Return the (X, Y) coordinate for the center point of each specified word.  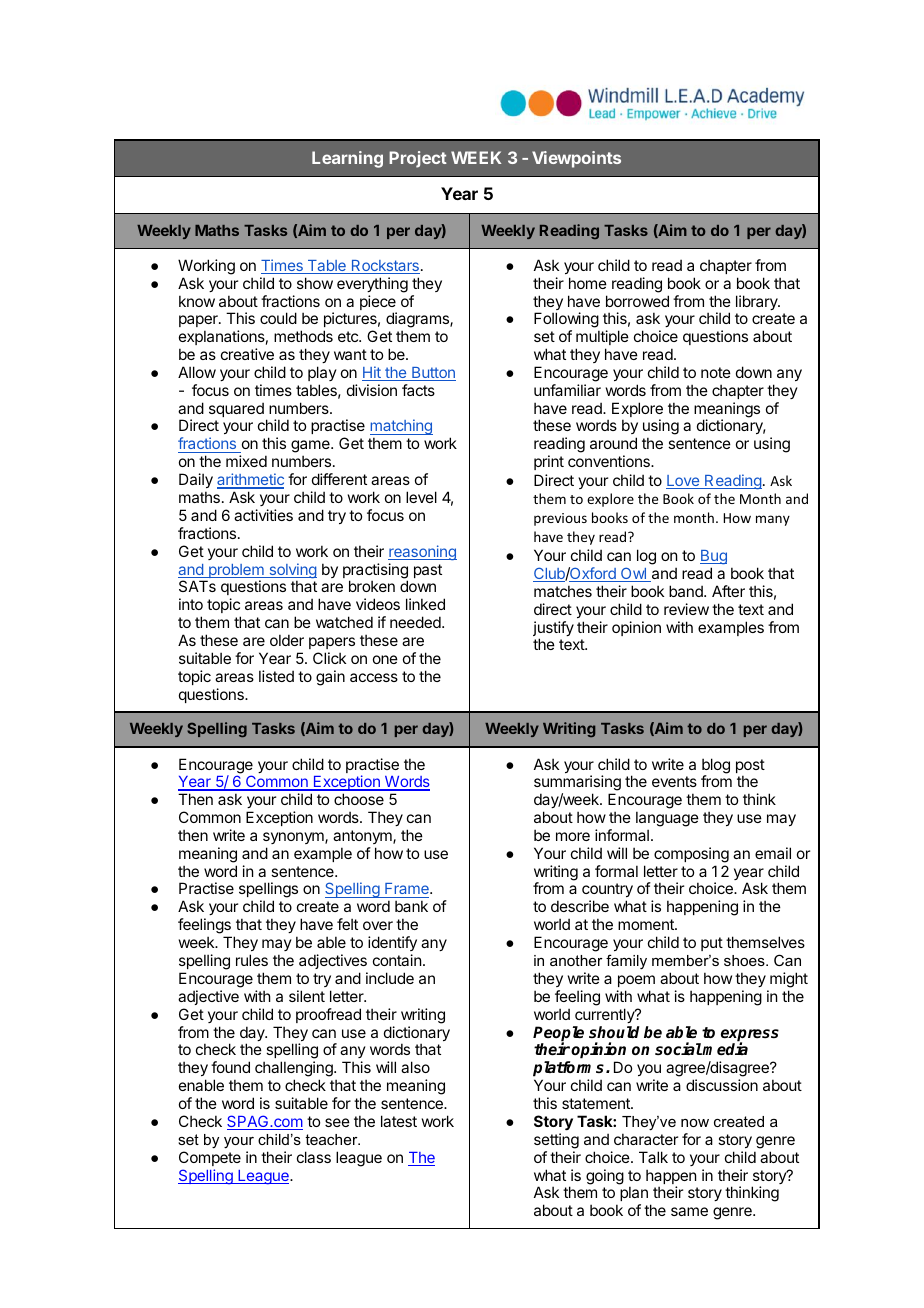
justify (553, 630)
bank (411, 906)
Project (418, 159)
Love (684, 482)
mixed (246, 461)
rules (252, 960)
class (314, 1157)
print (549, 462)
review (686, 609)
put (712, 944)
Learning (347, 159)
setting (556, 1141)
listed (276, 676)
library (758, 302)
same (689, 1211)
